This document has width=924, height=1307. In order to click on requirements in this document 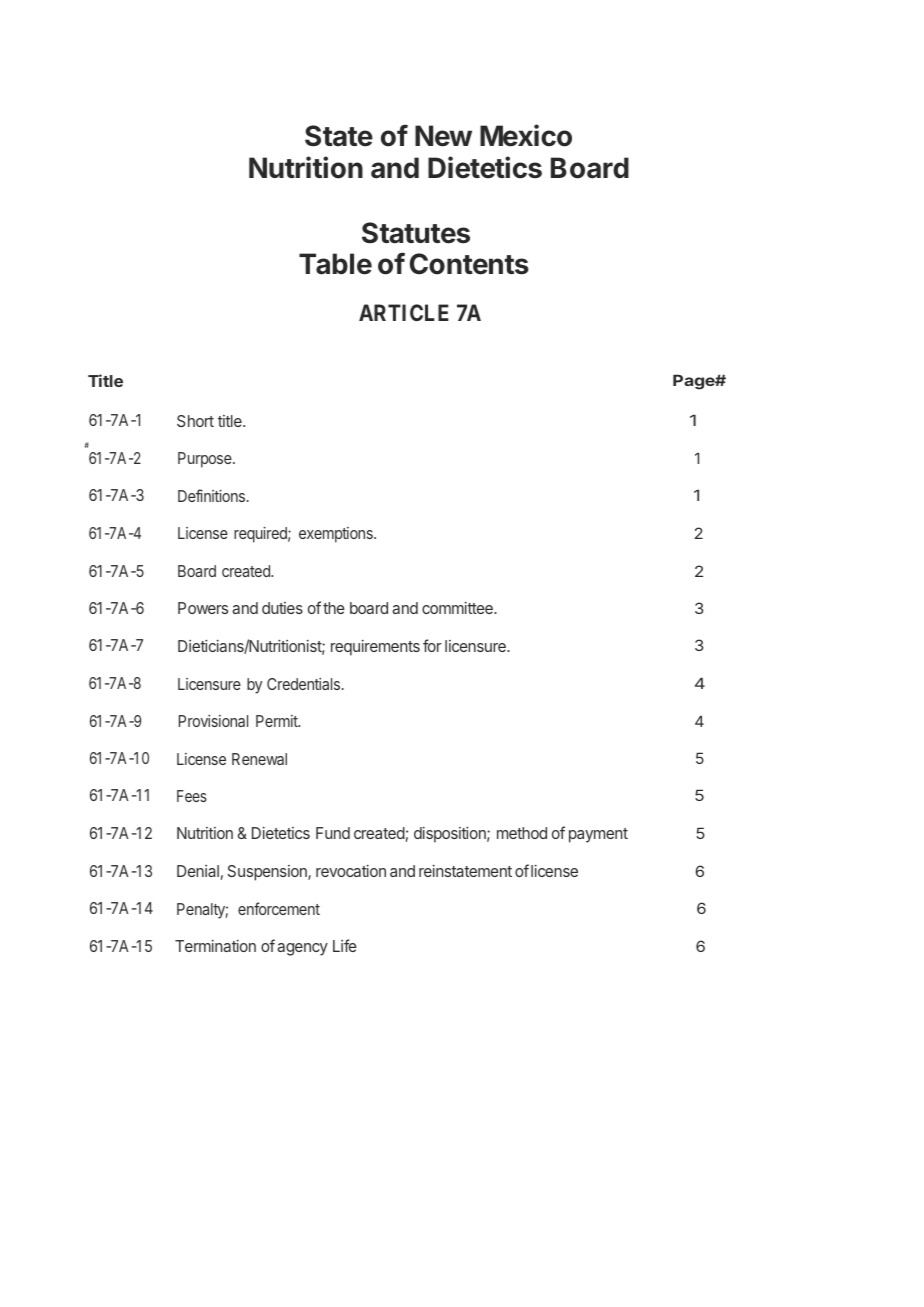, I will do `click(375, 648)`.
